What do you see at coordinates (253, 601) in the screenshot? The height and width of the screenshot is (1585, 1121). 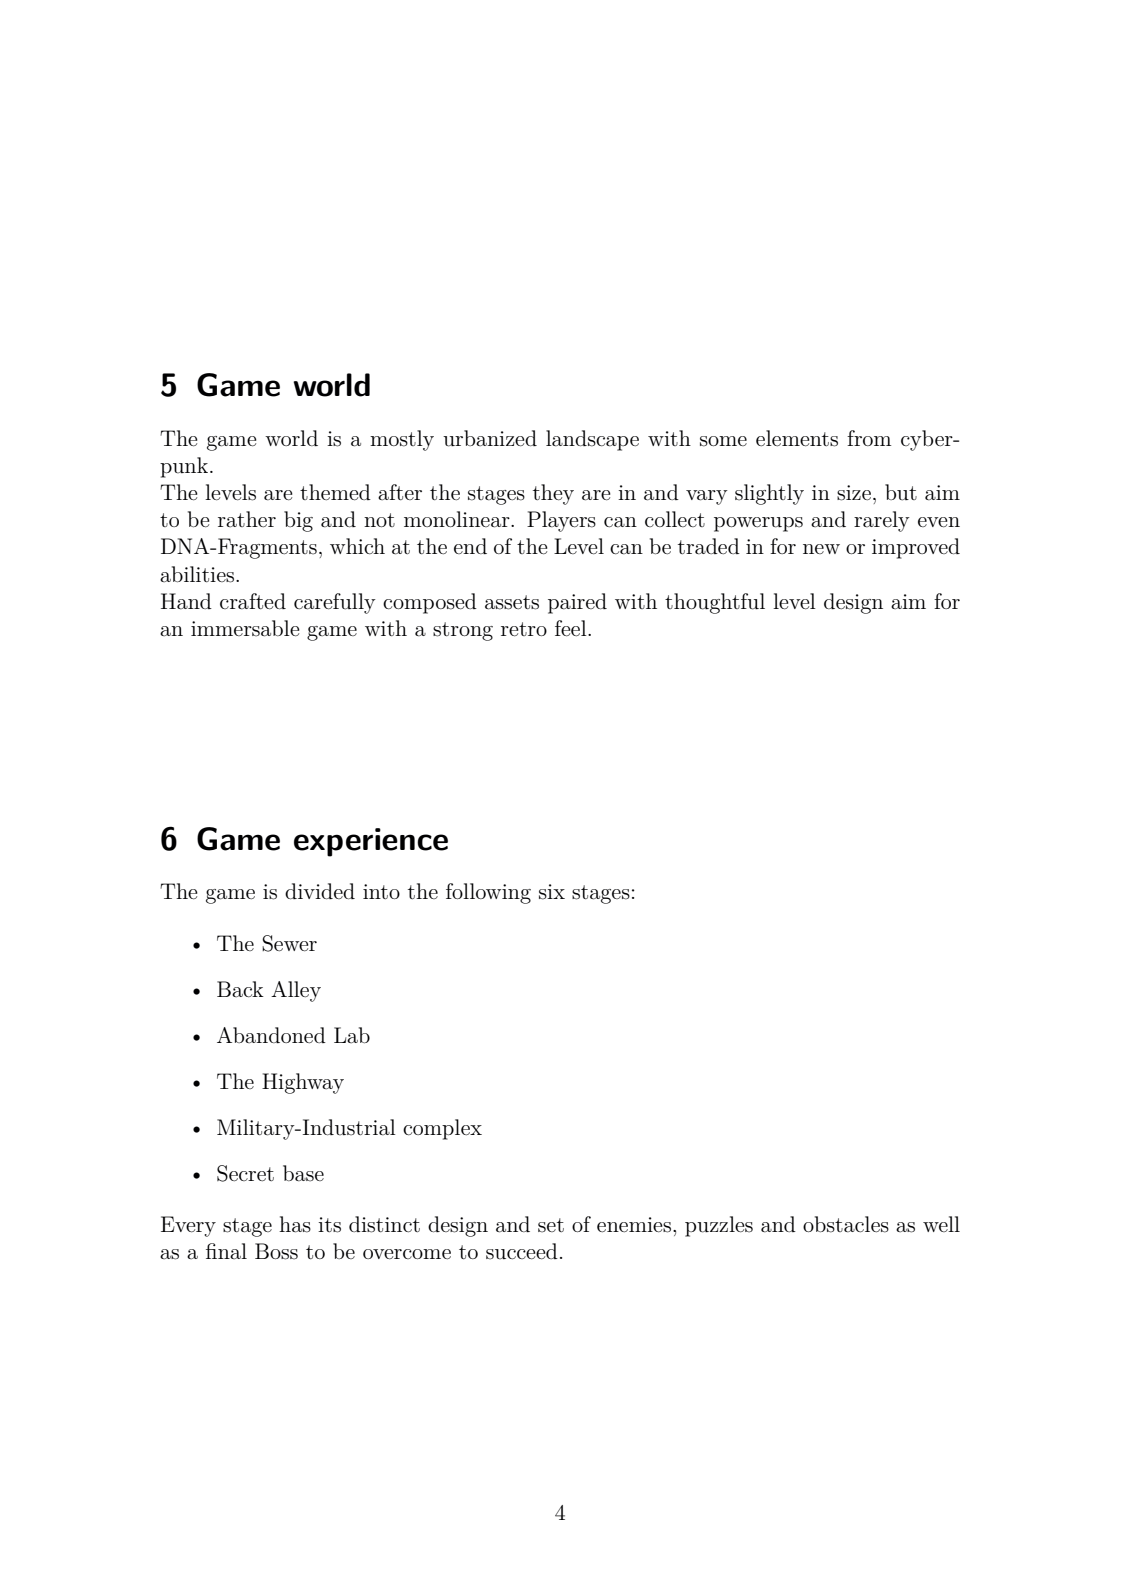 I see `crafted` at bounding box center [253, 601].
